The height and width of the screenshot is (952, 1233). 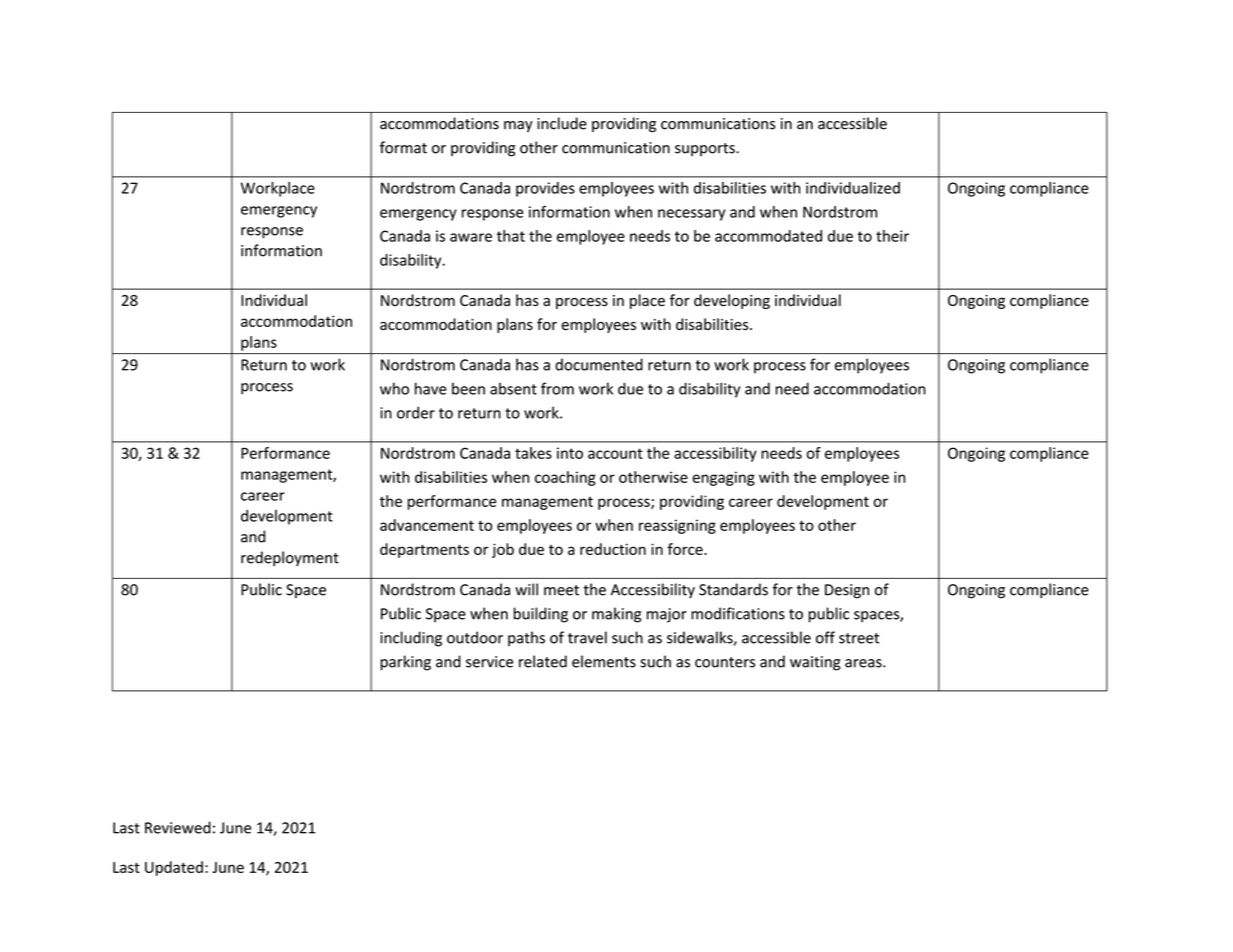 I want to click on related, so click(x=543, y=661).
